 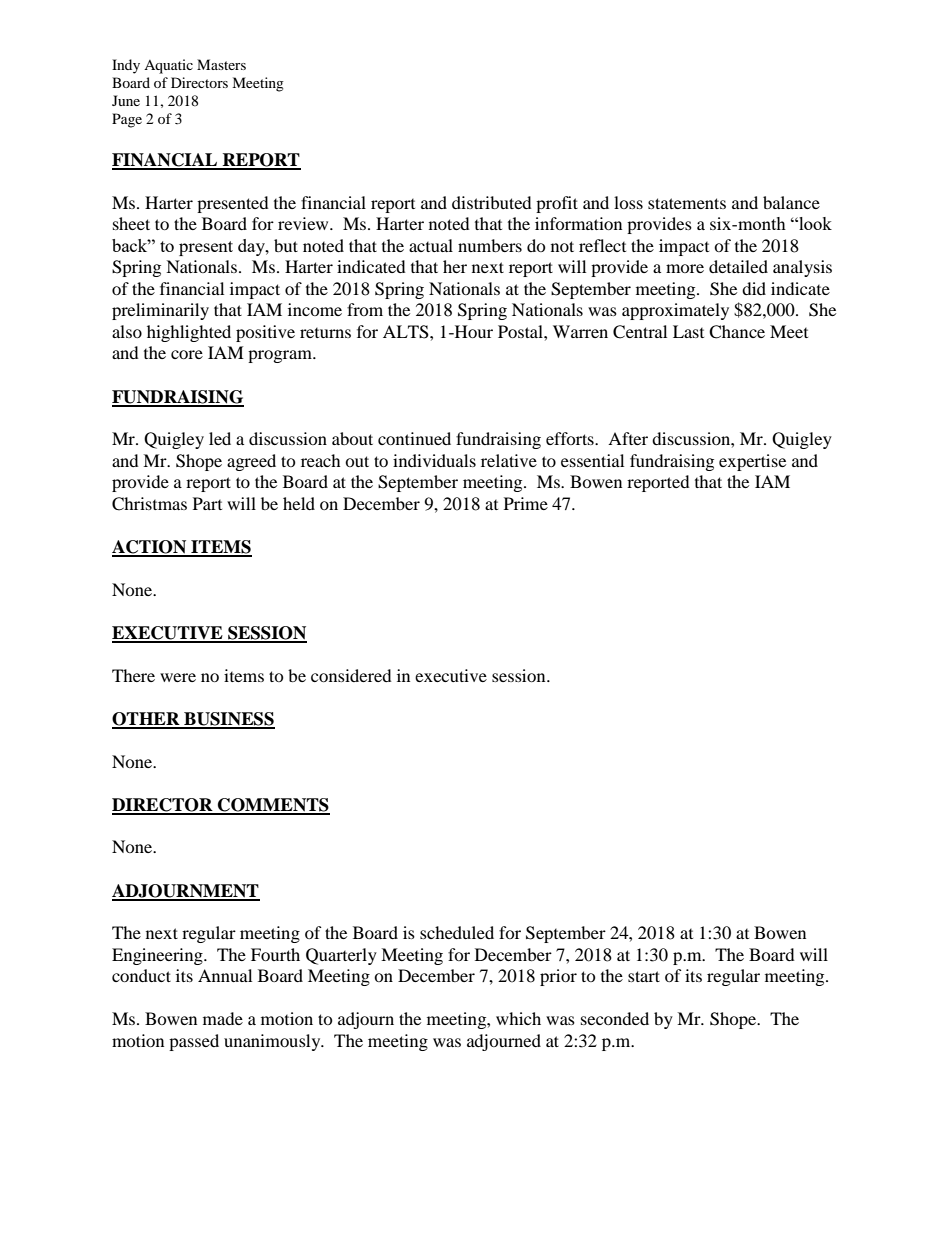 What do you see at coordinates (223, 1018) in the screenshot?
I see `made` at bounding box center [223, 1018].
